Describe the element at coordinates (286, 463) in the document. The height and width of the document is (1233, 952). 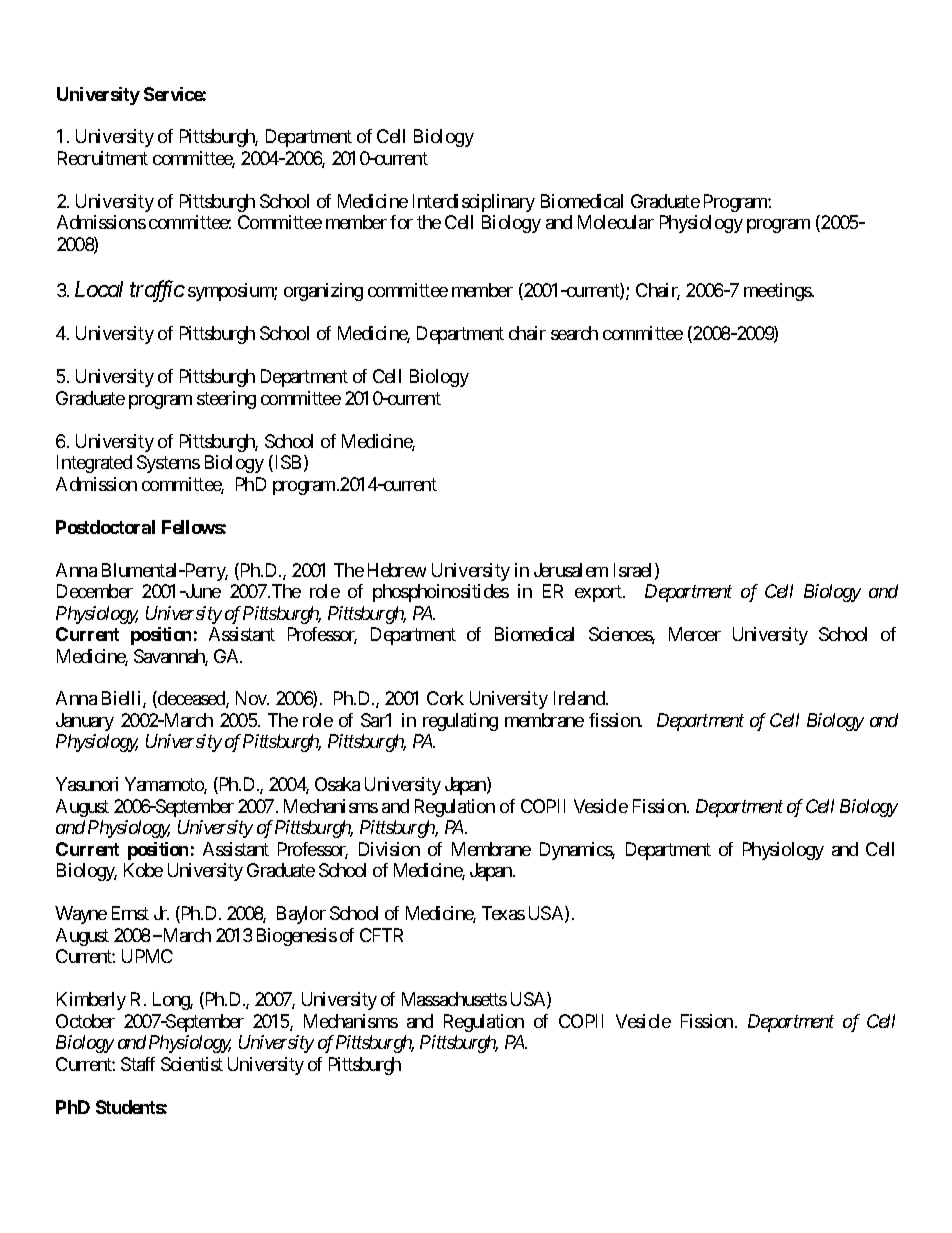
I see `ISB` at that location.
